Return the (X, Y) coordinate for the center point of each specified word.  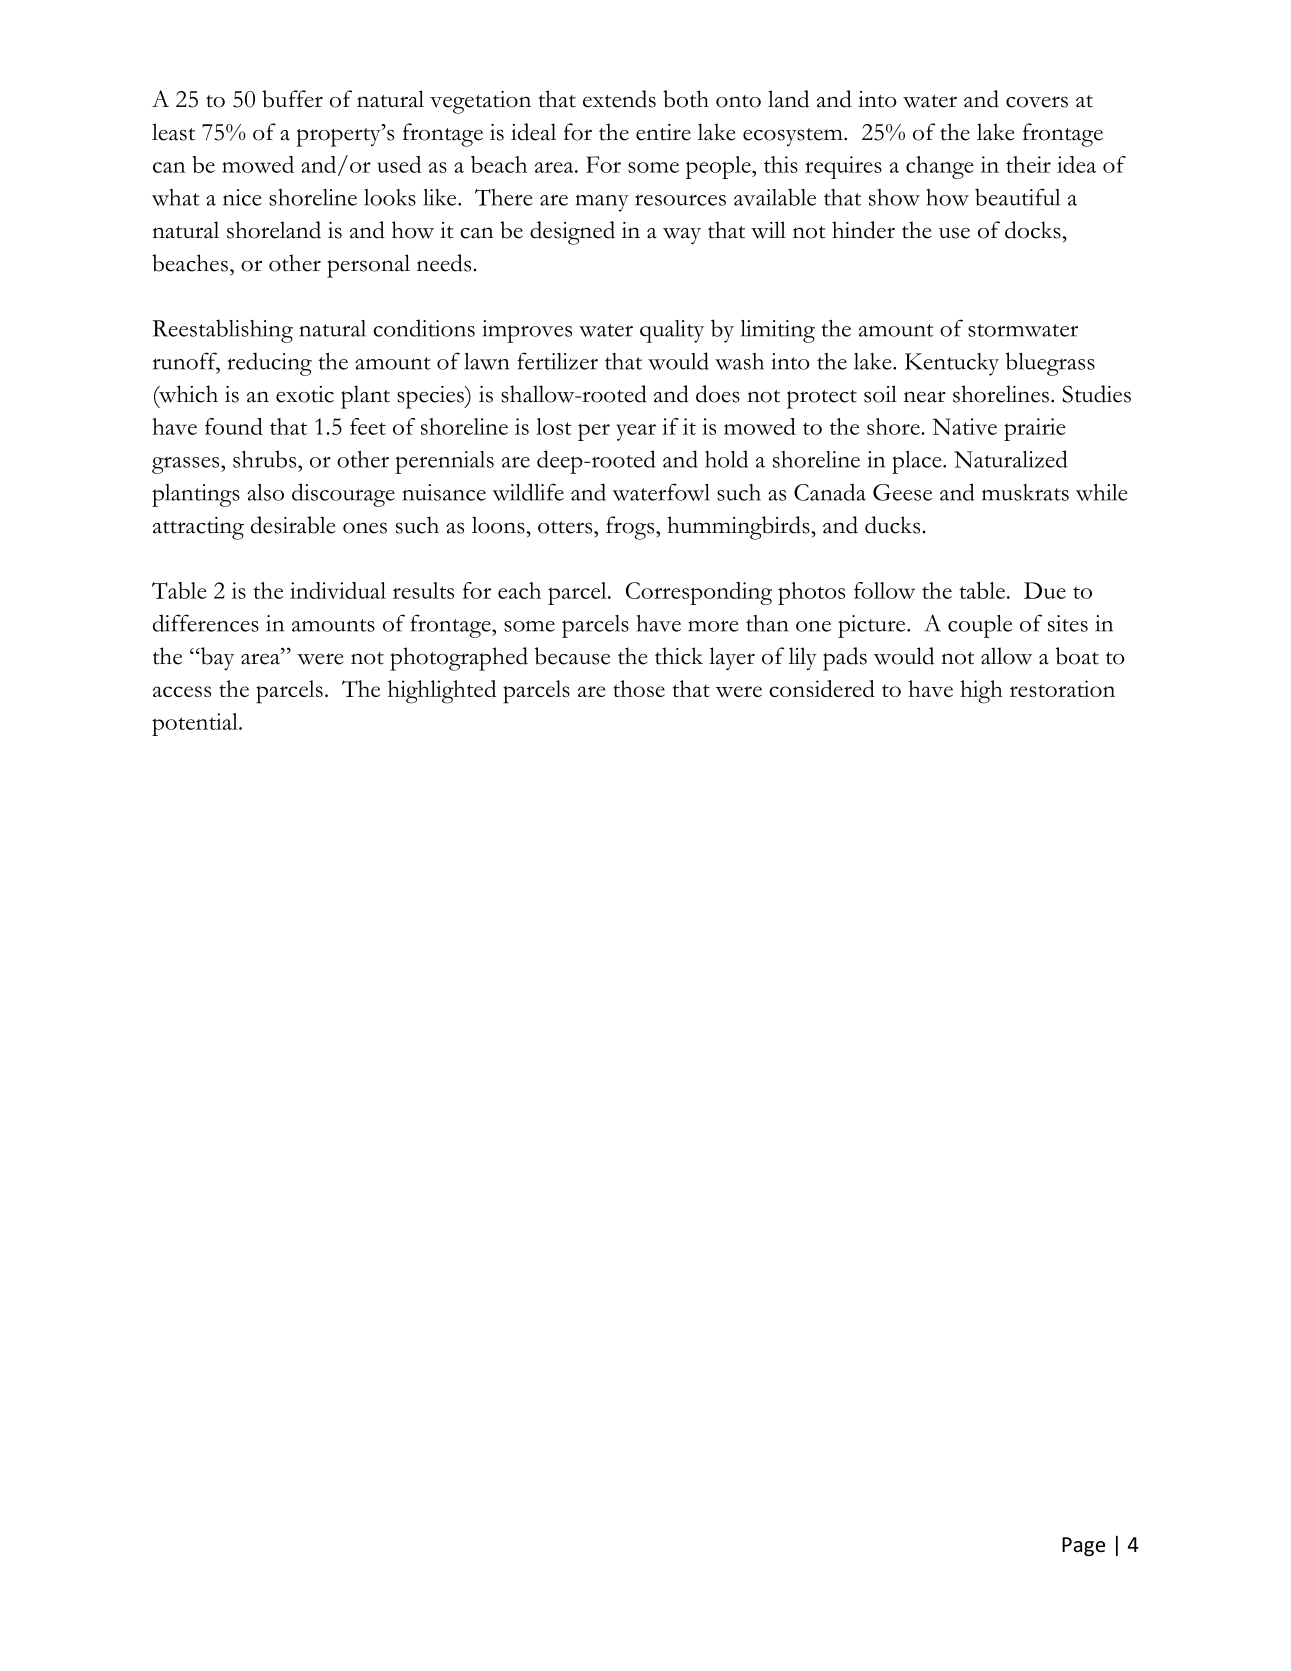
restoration (1062, 688)
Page (1083, 1546)
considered (822, 688)
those (639, 688)
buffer (292, 99)
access (182, 691)
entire (663, 132)
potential (196, 724)
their (1028, 164)
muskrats (1025, 492)
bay (216, 659)
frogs (631, 528)
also (265, 492)
